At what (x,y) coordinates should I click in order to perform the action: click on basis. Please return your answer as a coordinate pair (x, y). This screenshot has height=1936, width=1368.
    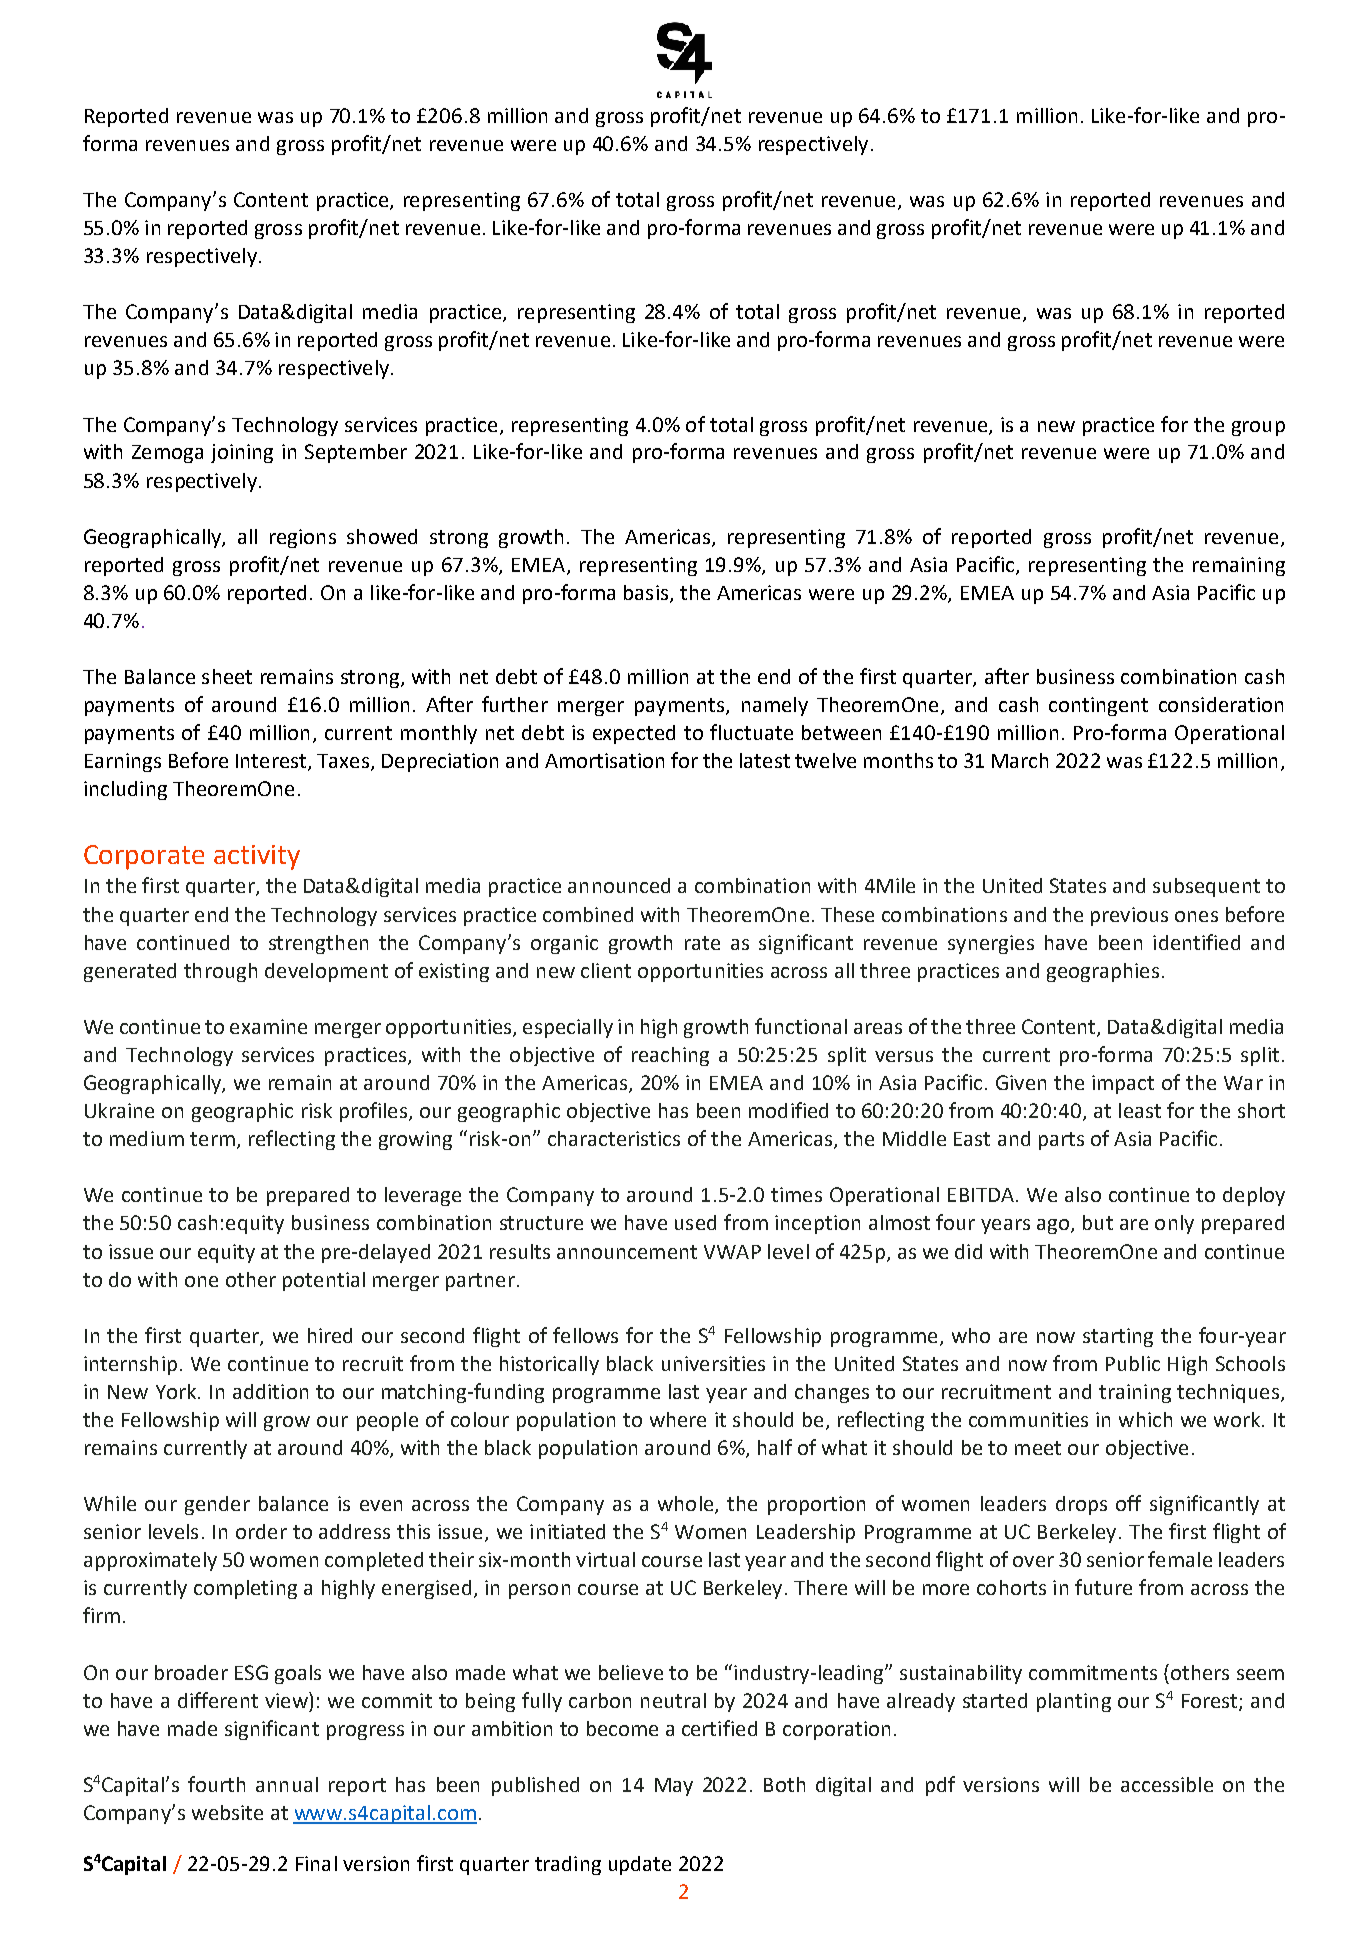
    Looking at the image, I should click on (646, 592).
